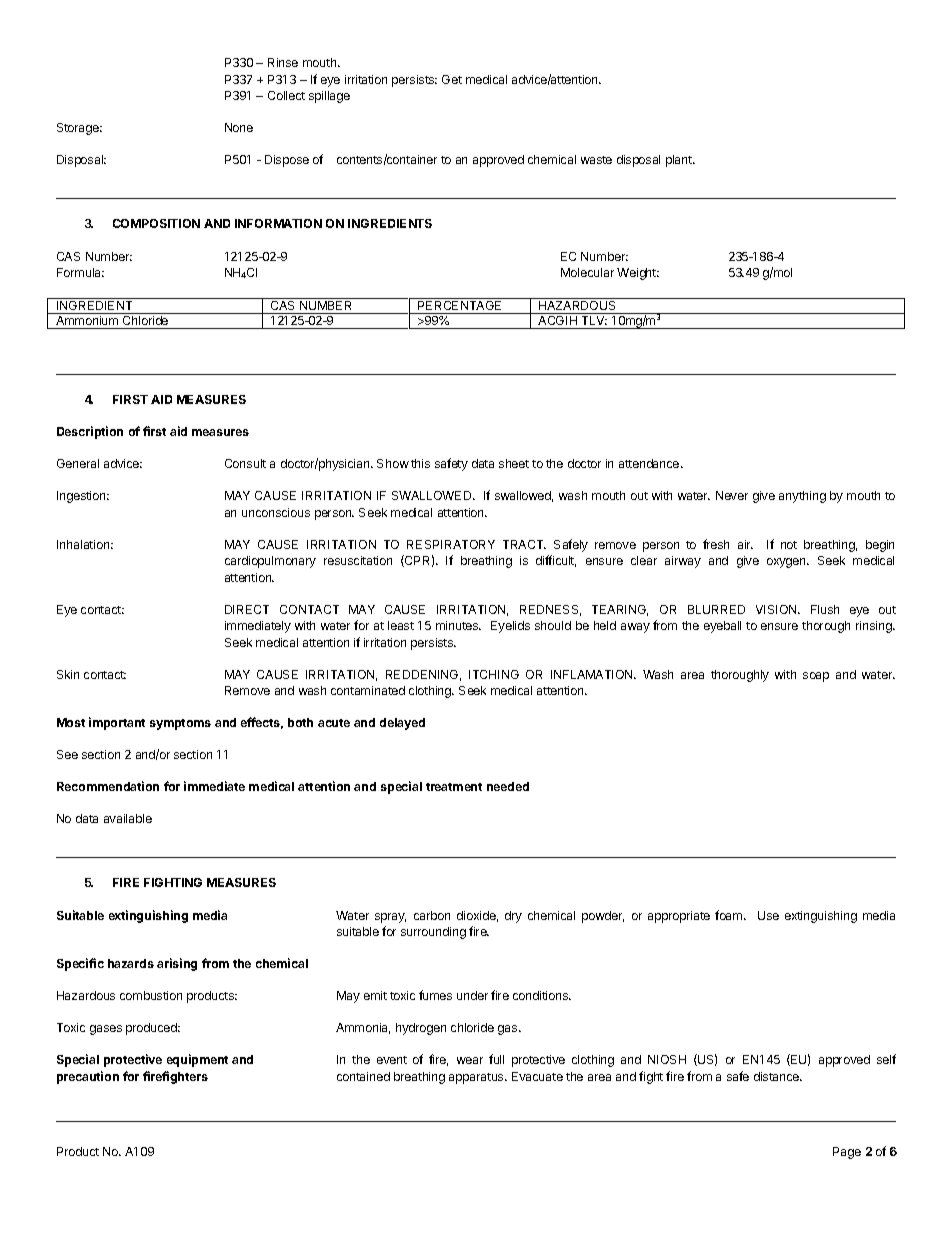 Image resolution: width=952 pixels, height=1233 pixels. I want to click on treatment, so click(454, 787).
